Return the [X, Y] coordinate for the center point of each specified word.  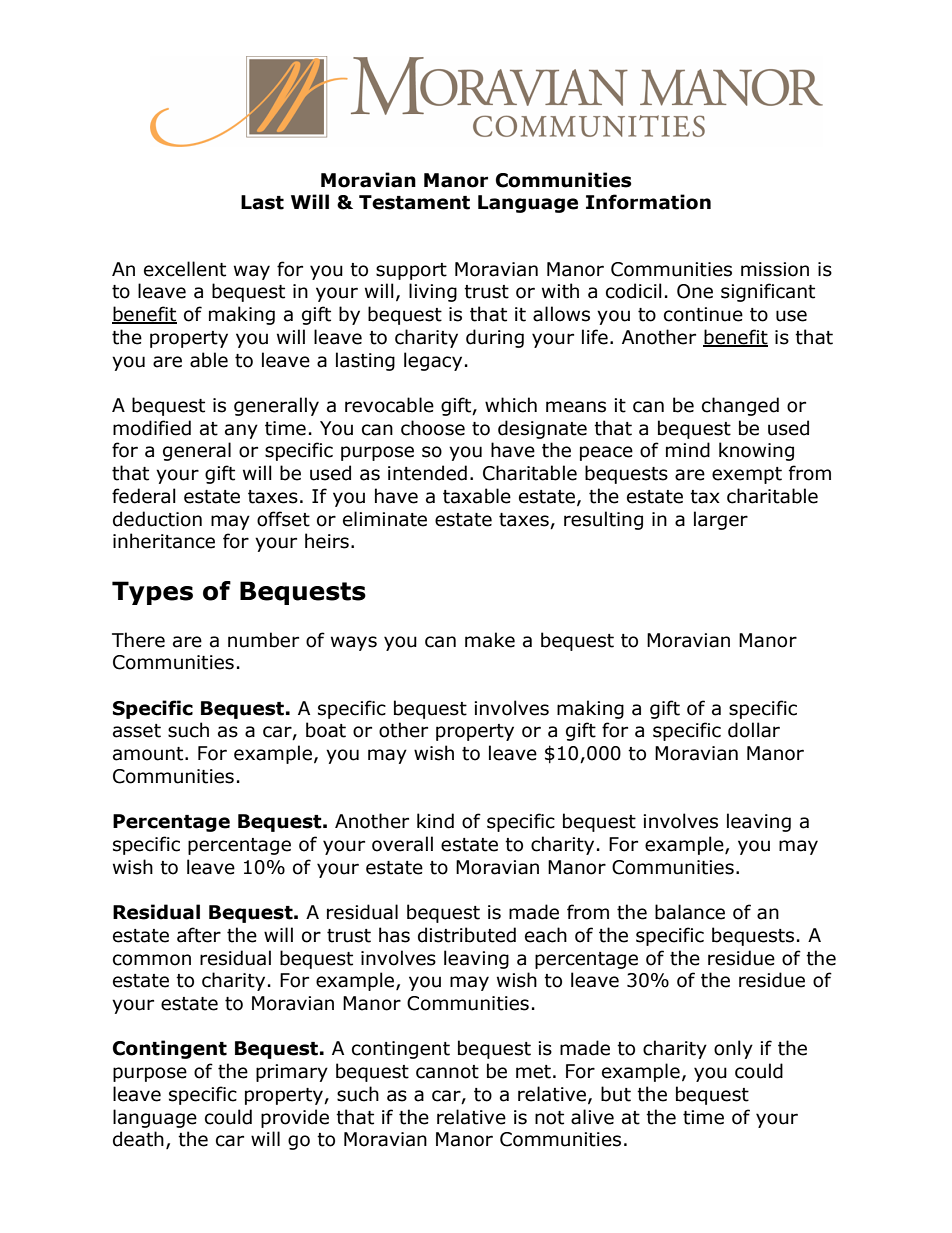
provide [295, 1118]
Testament [414, 202]
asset [137, 731]
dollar [754, 730]
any [241, 431]
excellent [185, 269]
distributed [467, 935]
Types [152, 593]
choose [433, 428]
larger [721, 520]
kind [435, 821]
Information [648, 202]
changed [740, 406]
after [199, 935]
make [490, 640]
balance [690, 912]
